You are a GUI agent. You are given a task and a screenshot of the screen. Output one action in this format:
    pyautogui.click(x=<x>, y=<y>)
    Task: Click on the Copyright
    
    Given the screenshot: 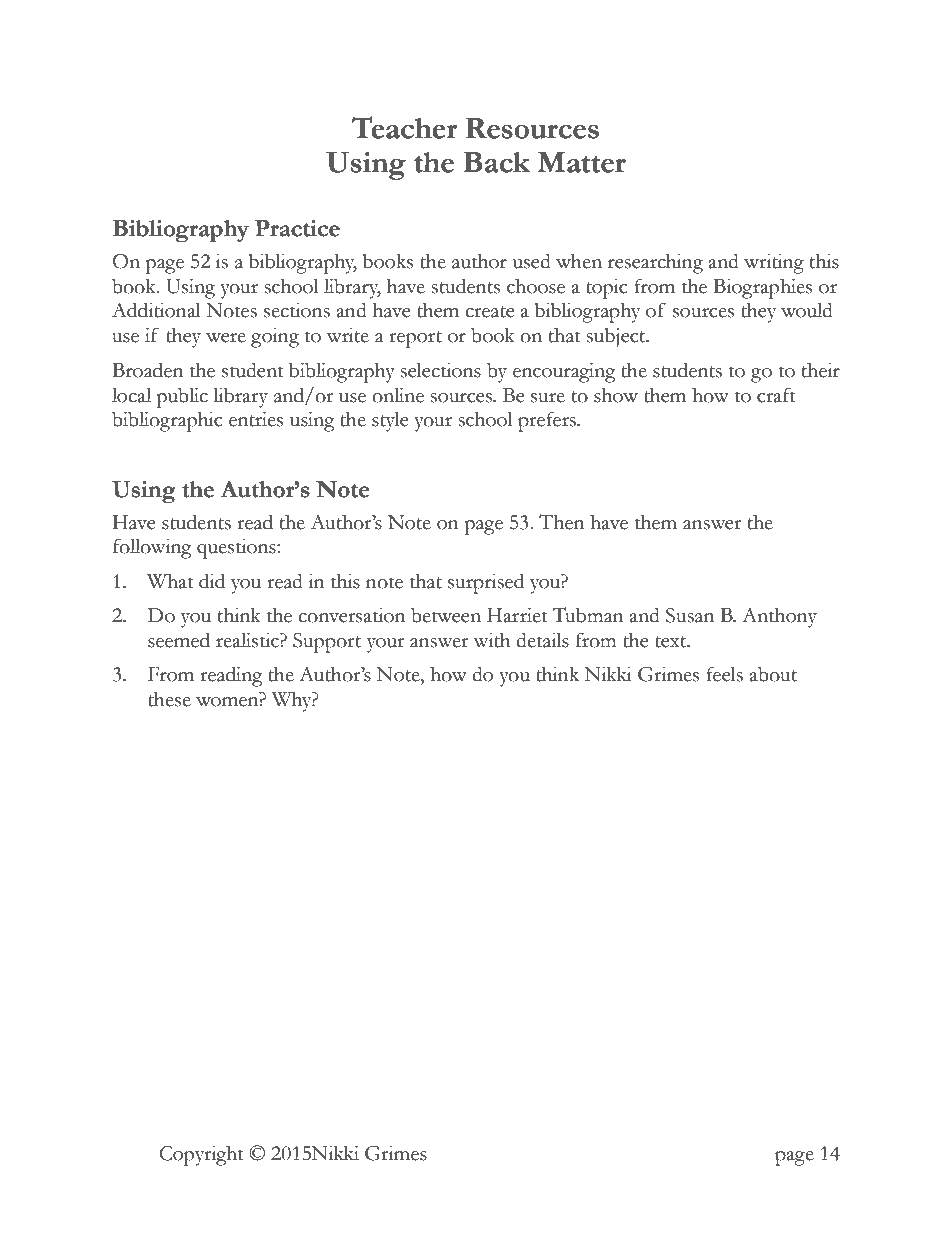 What is the action you would take?
    pyautogui.click(x=202, y=1155)
